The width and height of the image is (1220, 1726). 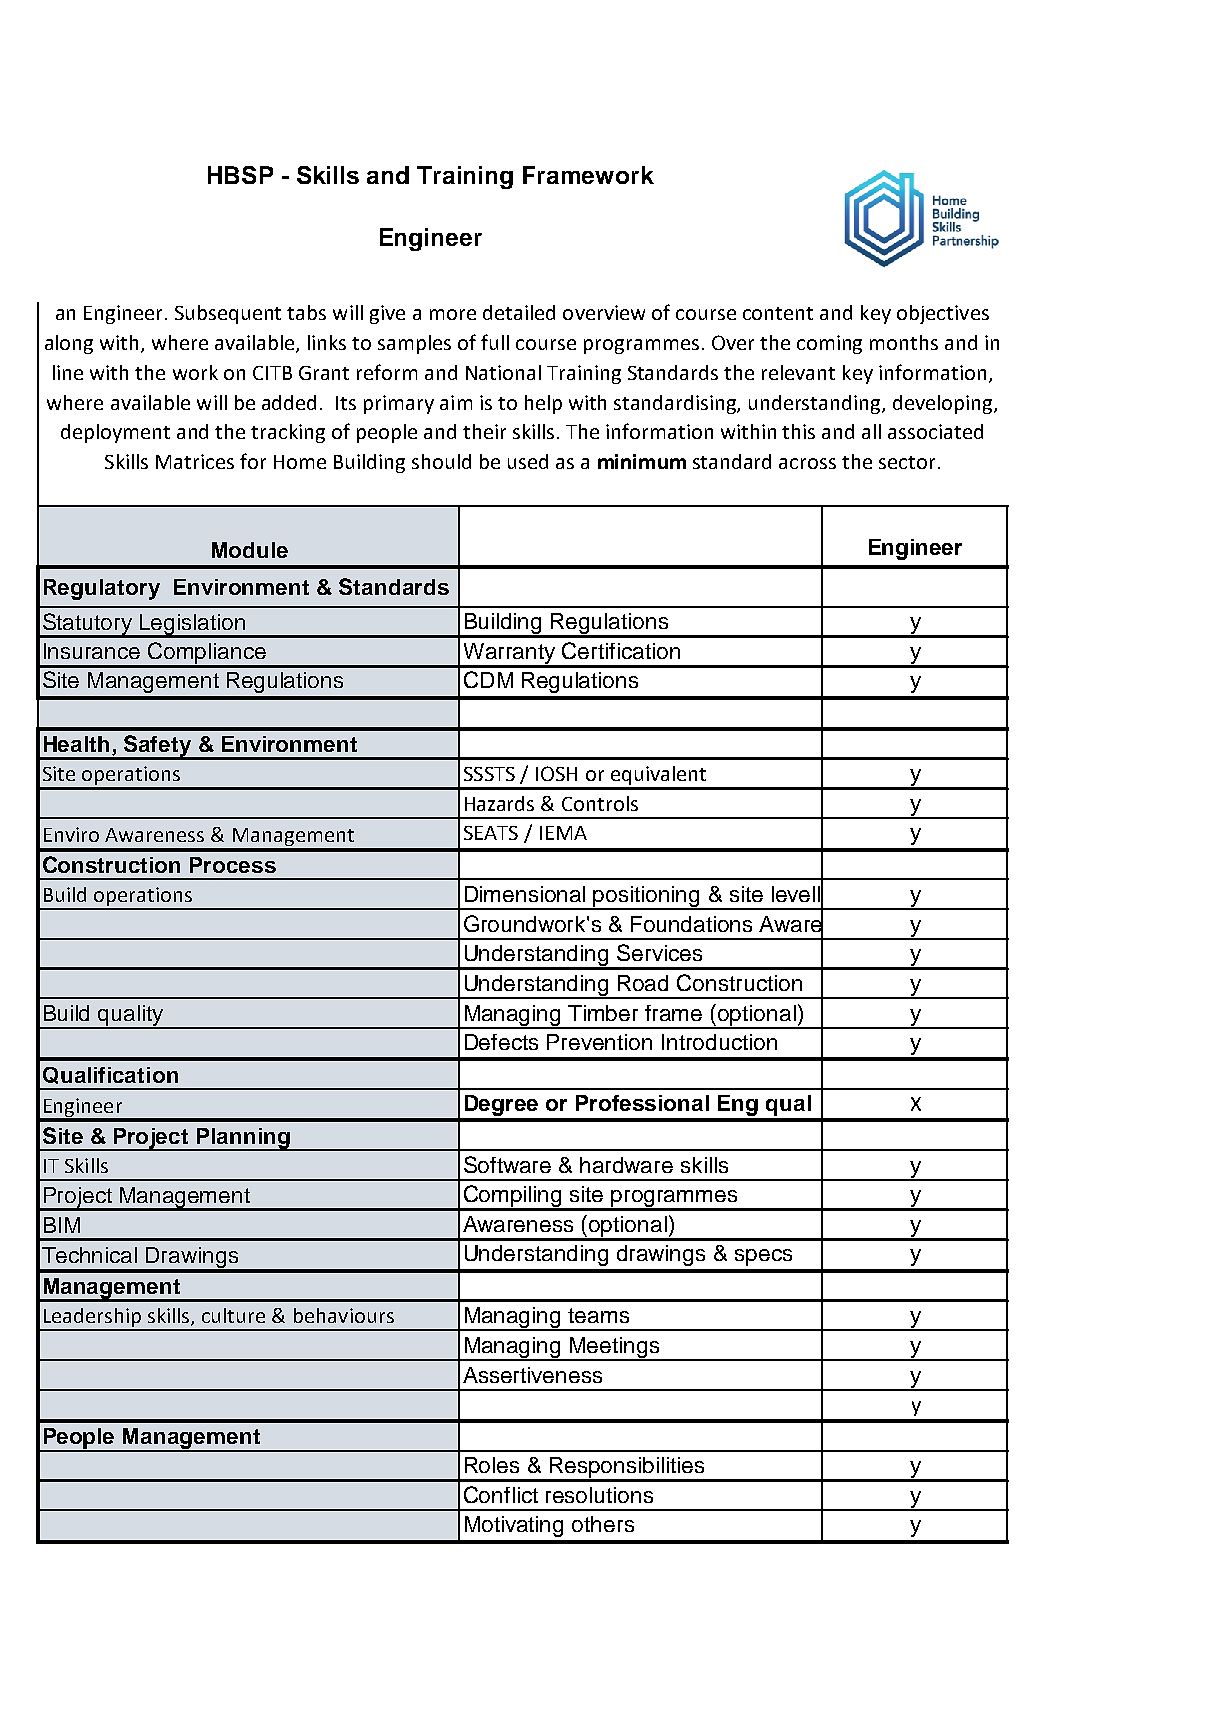 I want to click on Subsequent, so click(x=228, y=314).
